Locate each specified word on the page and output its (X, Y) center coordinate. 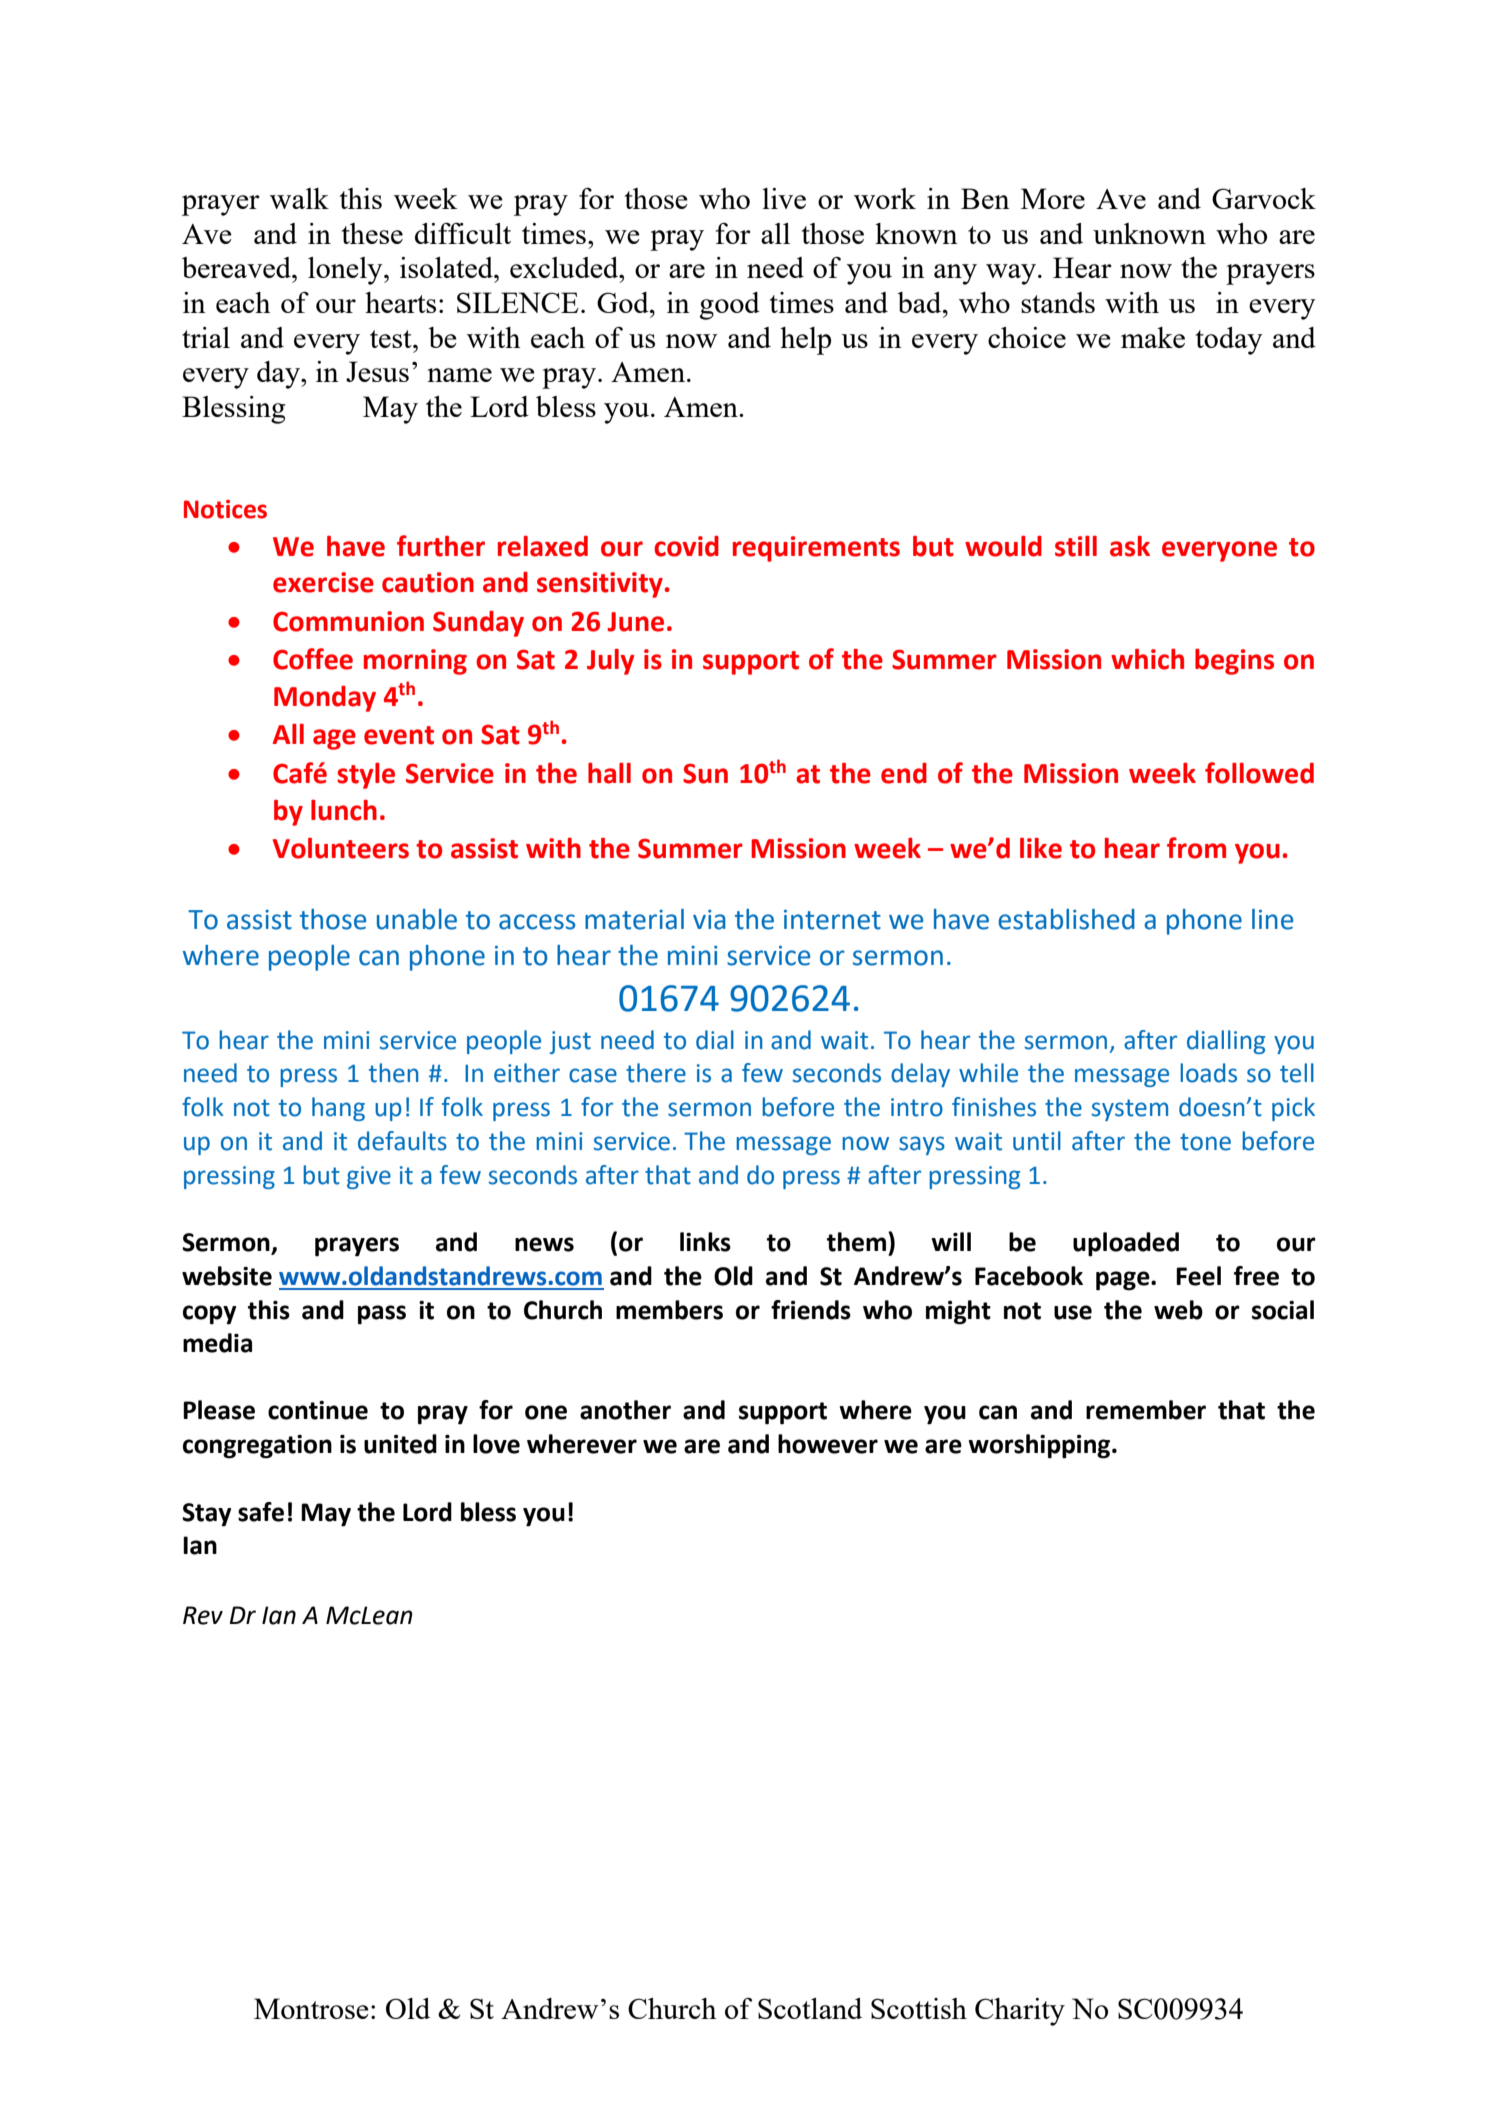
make (1153, 337)
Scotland (810, 2008)
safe (261, 1512)
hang (338, 1109)
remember (1146, 1410)
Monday (325, 699)
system (1130, 1110)
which (1147, 659)
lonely (346, 271)
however (828, 1444)
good (730, 306)
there (656, 1073)
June (635, 622)
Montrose (311, 2008)
